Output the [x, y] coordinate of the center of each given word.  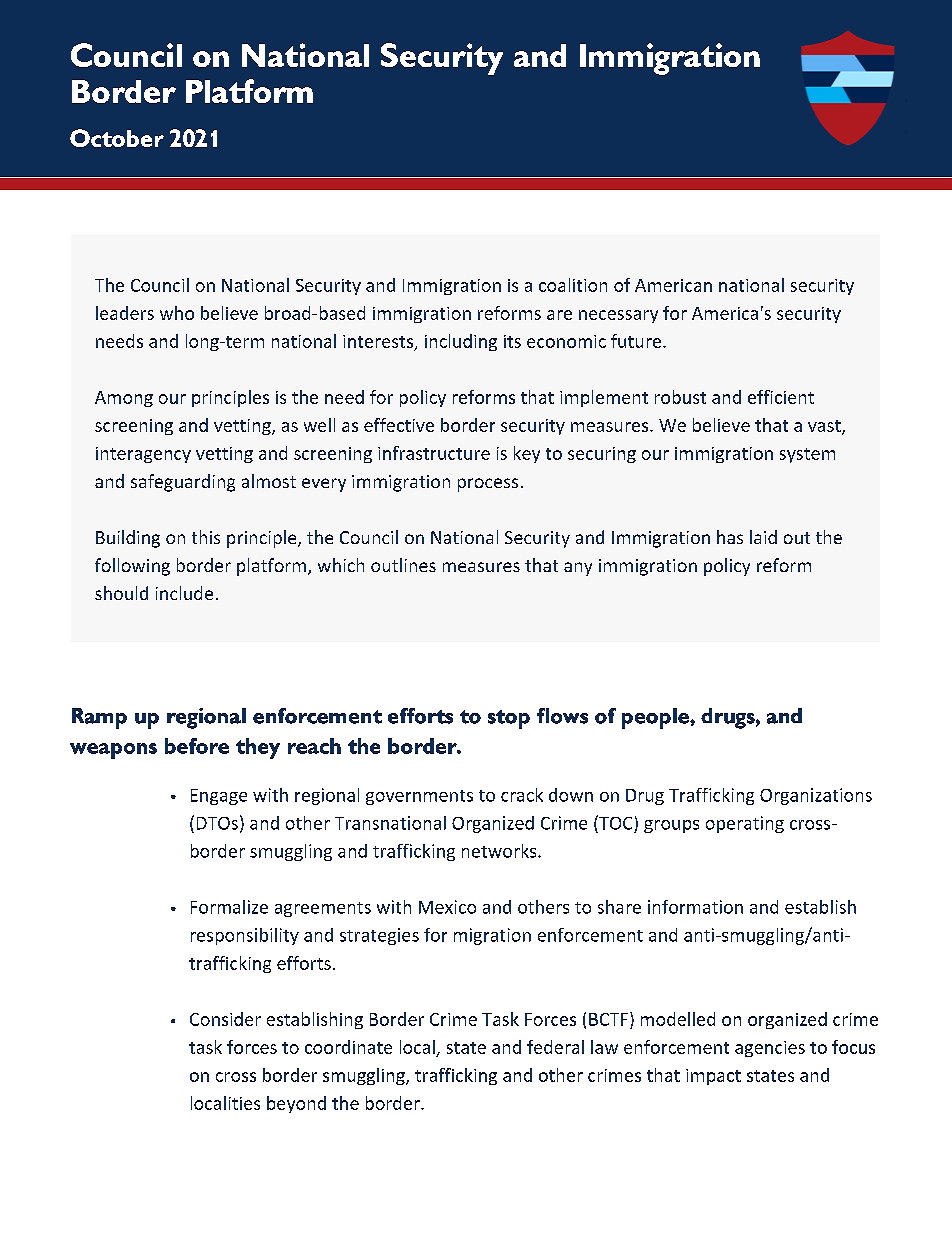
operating [745, 824]
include [184, 593]
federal [555, 1047]
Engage [219, 797]
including [461, 342]
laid [763, 537]
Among [124, 399]
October [117, 138]
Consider [225, 1019]
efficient [781, 397]
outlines [403, 565]
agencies [770, 1049]
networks [500, 851]
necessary [618, 316]
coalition [573, 285]
